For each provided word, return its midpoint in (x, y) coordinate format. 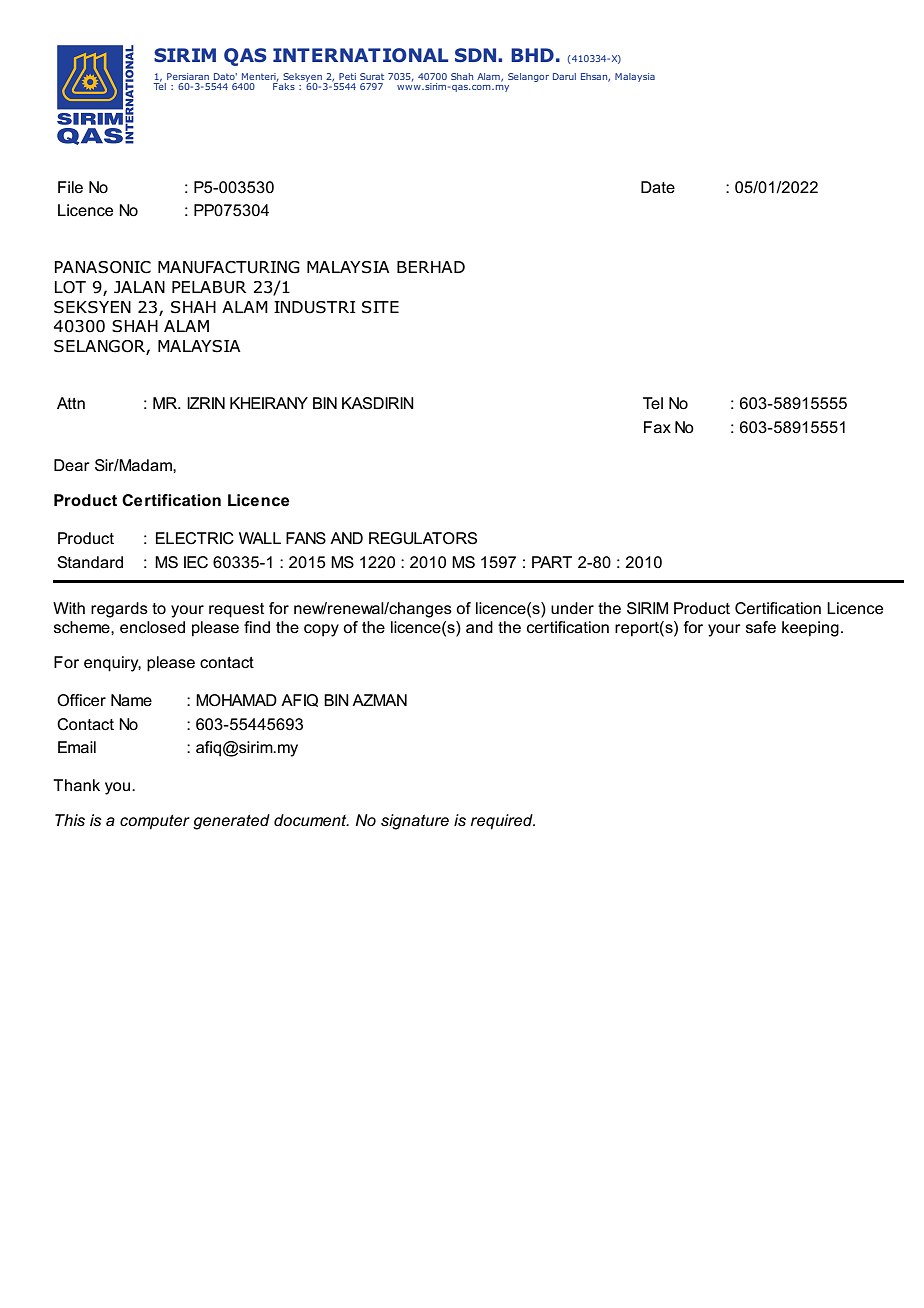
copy (321, 630)
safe (761, 627)
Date (658, 187)
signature (415, 822)
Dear (72, 465)
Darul (564, 76)
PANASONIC (102, 267)
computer (155, 822)
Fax (657, 427)
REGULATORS (423, 538)
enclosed (152, 627)
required (503, 822)
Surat (372, 76)
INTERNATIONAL (360, 55)
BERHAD (431, 267)
